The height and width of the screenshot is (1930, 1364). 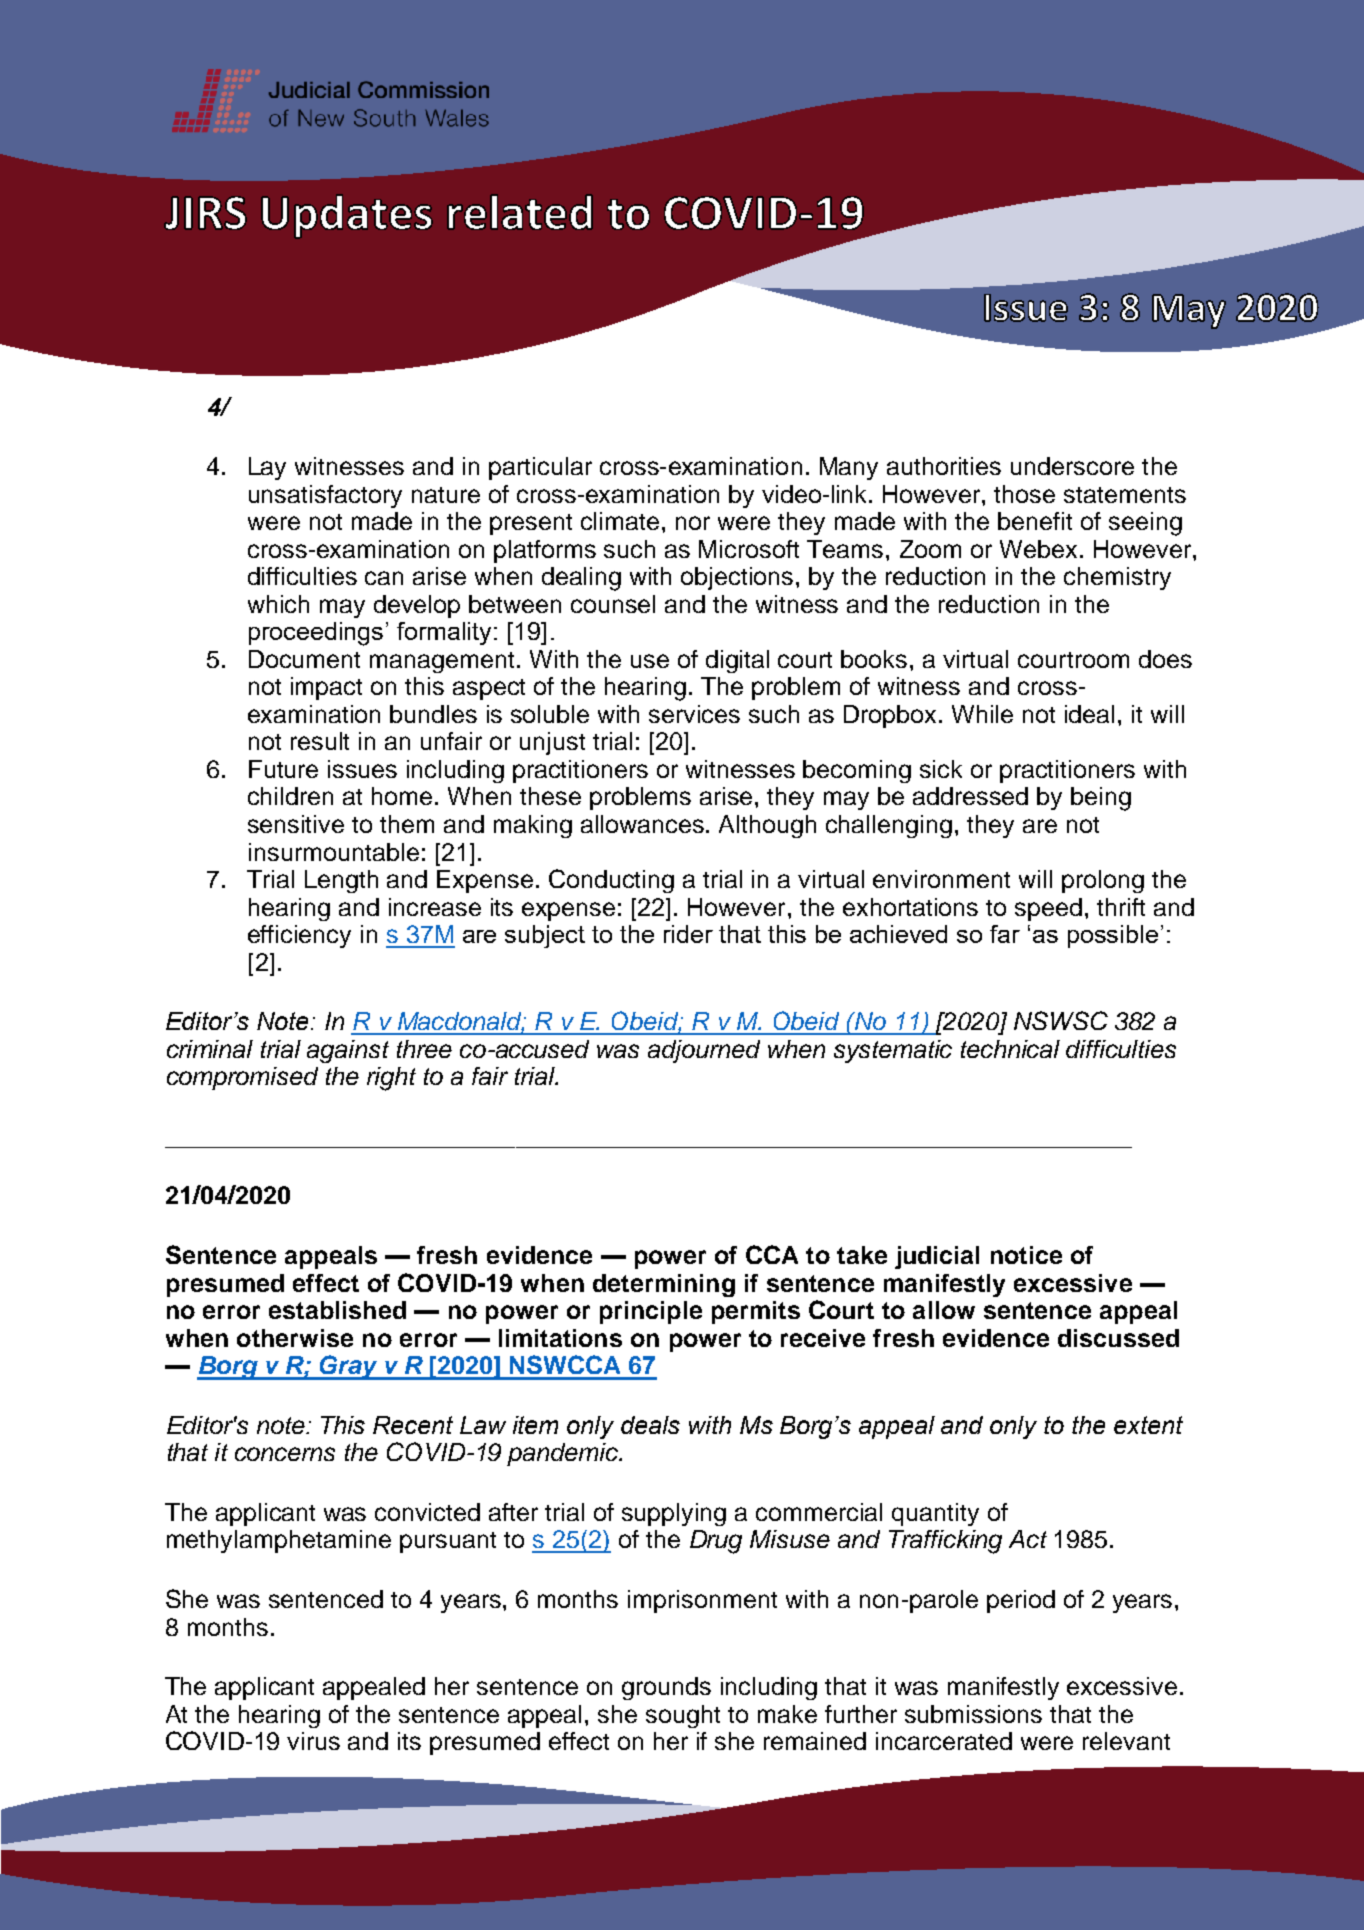 I want to click on virus, so click(x=313, y=1741).
